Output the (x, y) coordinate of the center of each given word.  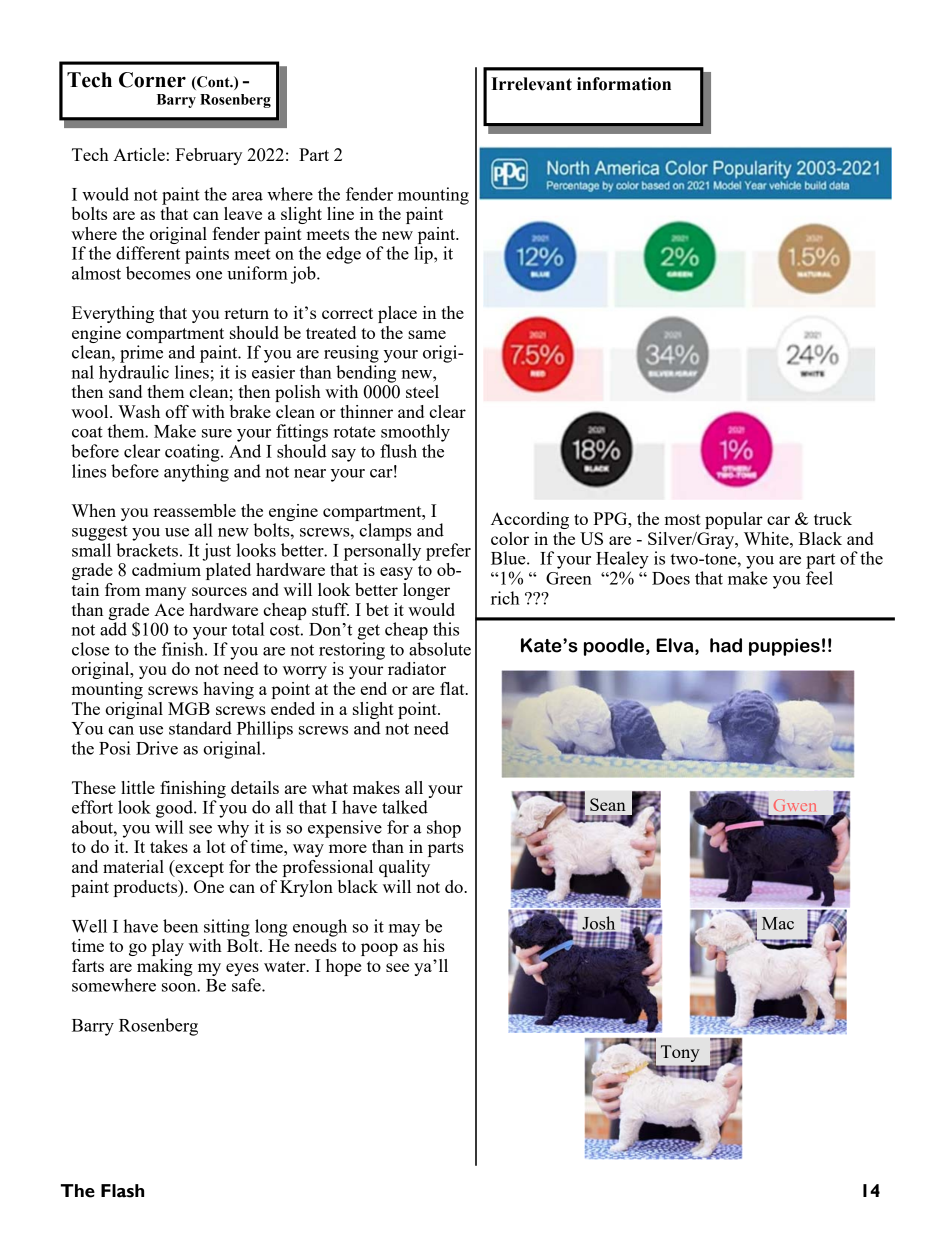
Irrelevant (531, 84)
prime (141, 354)
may (404, 930)
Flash (122, 1191)
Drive (157, 748)
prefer (448, 552)
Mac (778, 923)
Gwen (795, 805)
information (624, 84)
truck (833, 518)
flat (453, 688)
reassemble (194, 510)
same (427, 334)
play (168, 947)
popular (734, 520)
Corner (152, 80)
